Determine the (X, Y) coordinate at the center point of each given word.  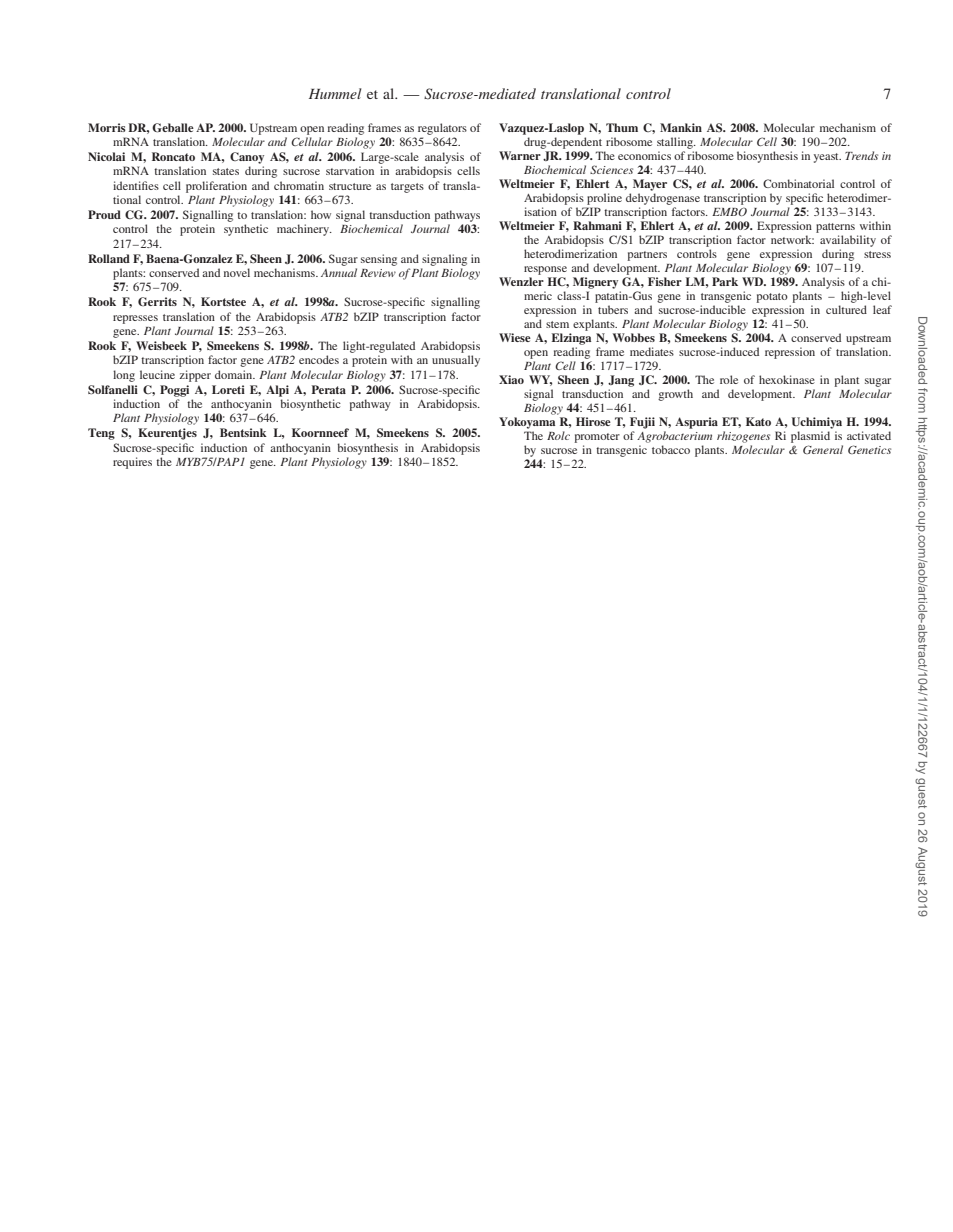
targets (407, 188)
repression (790, 353)
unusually (456, 361)
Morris (107, 127)
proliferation (216, 187)
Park (725, 281)
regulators (442, 129)
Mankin (681, 127)
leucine (157, 374)
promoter (597, 438)
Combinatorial (798, 183)
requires (132, 463)
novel (237, 272)
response (545, 270)
